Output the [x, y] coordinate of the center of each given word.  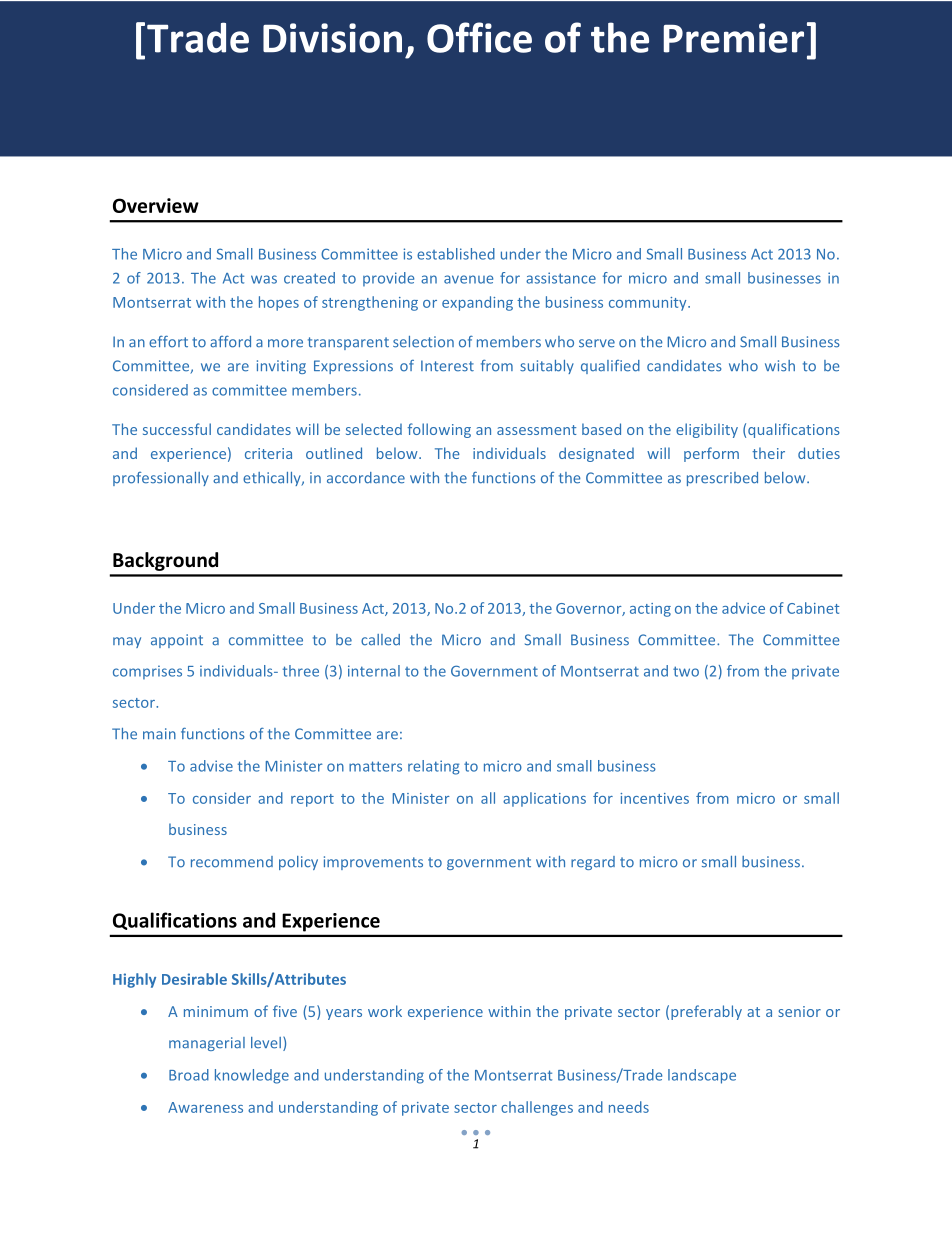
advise [211, 766]
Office [479, 37]
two [686, 671]
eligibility [707, 430]
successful [177, 429]
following [439, 430]
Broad [189, 1075]
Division [332, 38]
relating [433, 767]
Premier [733, 38]
